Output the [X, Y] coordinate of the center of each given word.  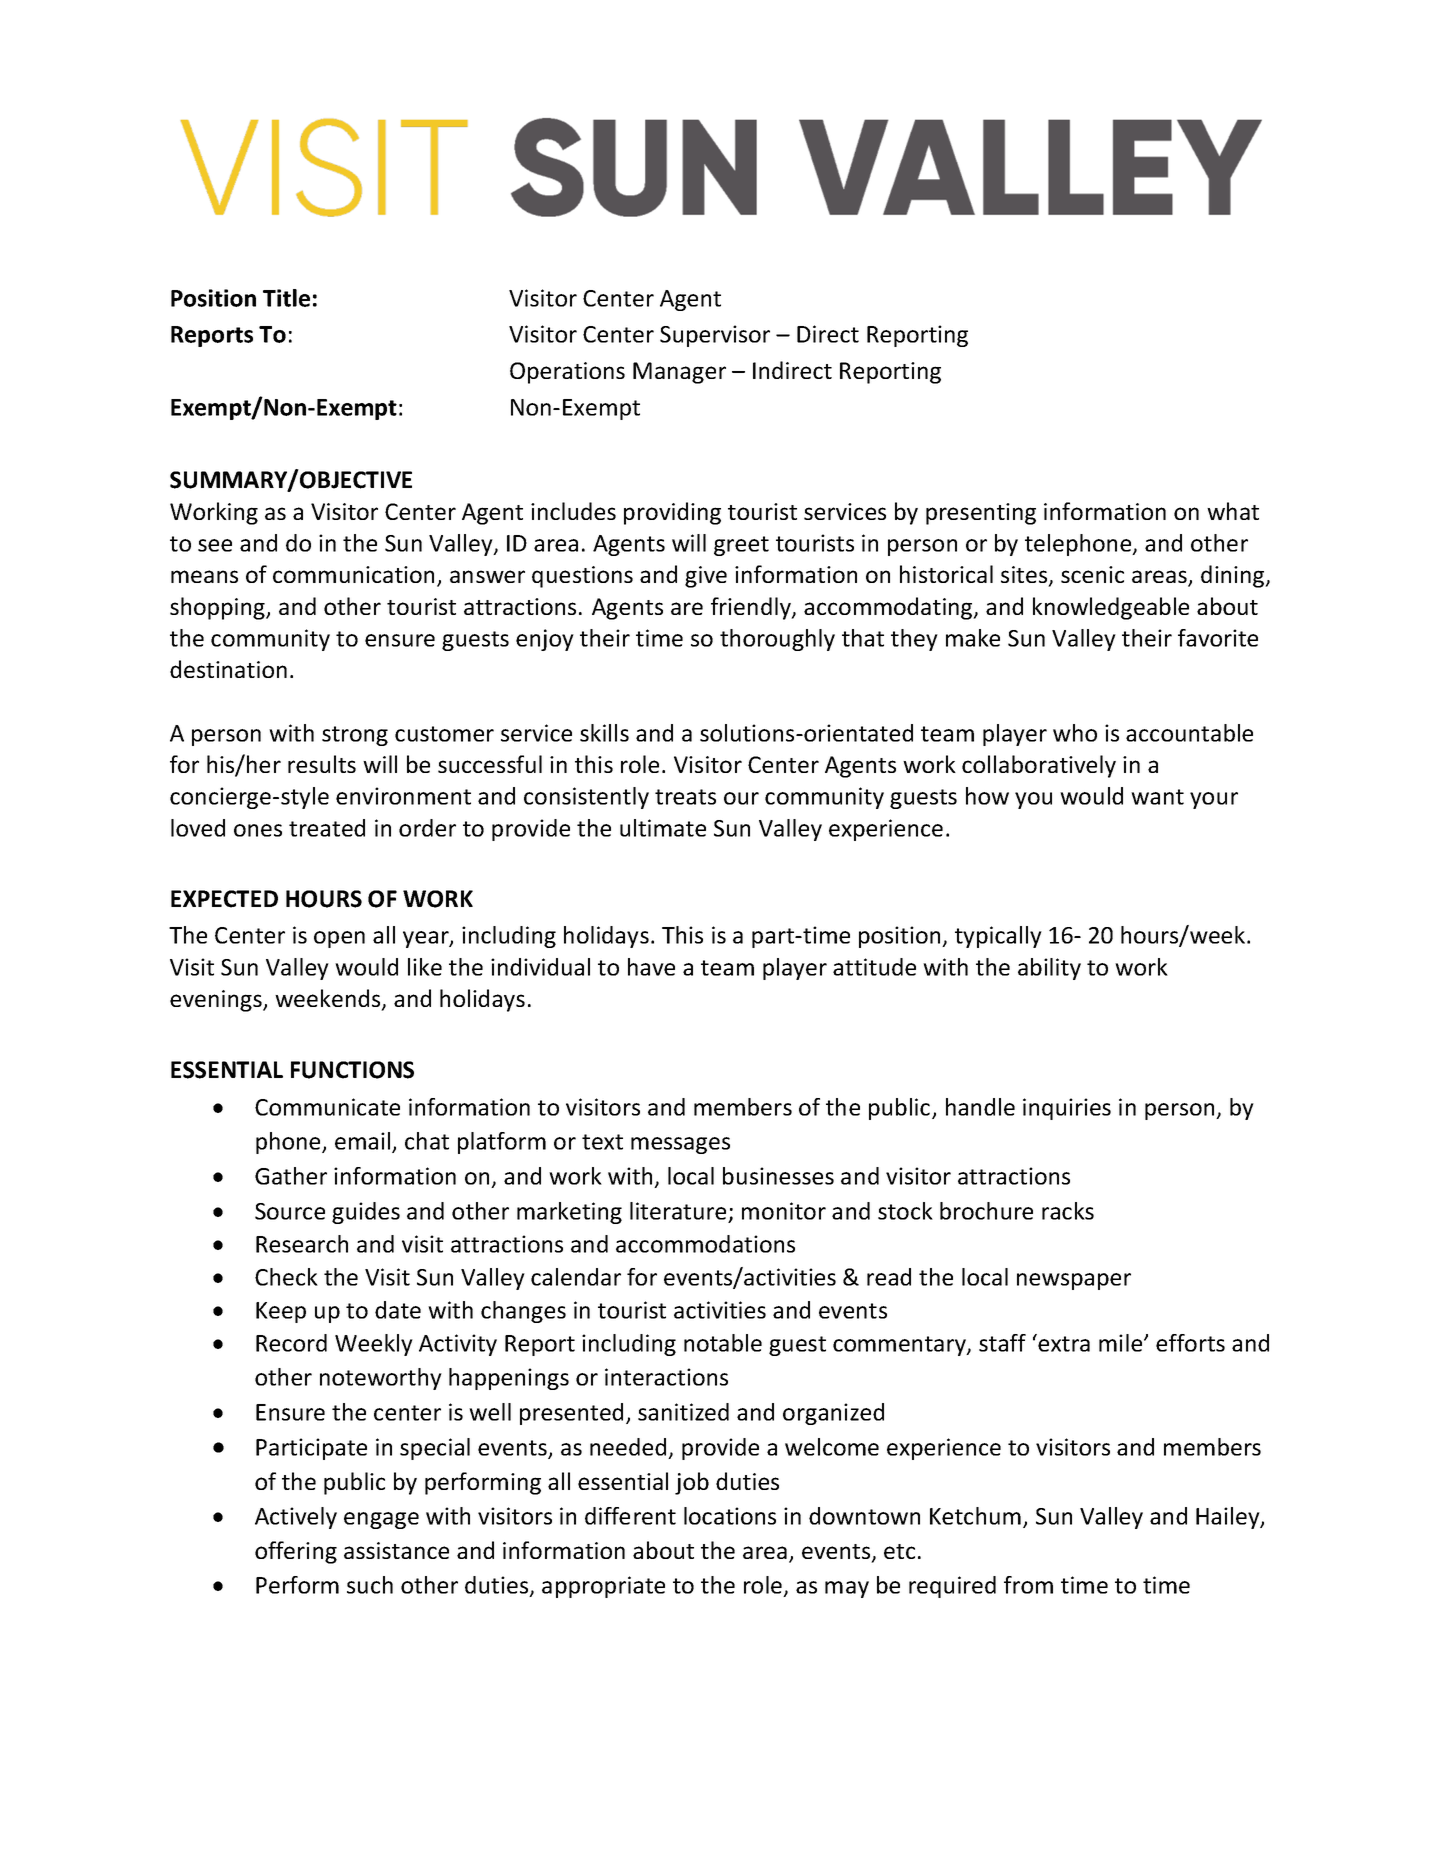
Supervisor [715, 336]
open [339, 939]
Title [286, 298]
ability [1049, 969]
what [1233, 511]
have [651, 967]
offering [296, 1552]
